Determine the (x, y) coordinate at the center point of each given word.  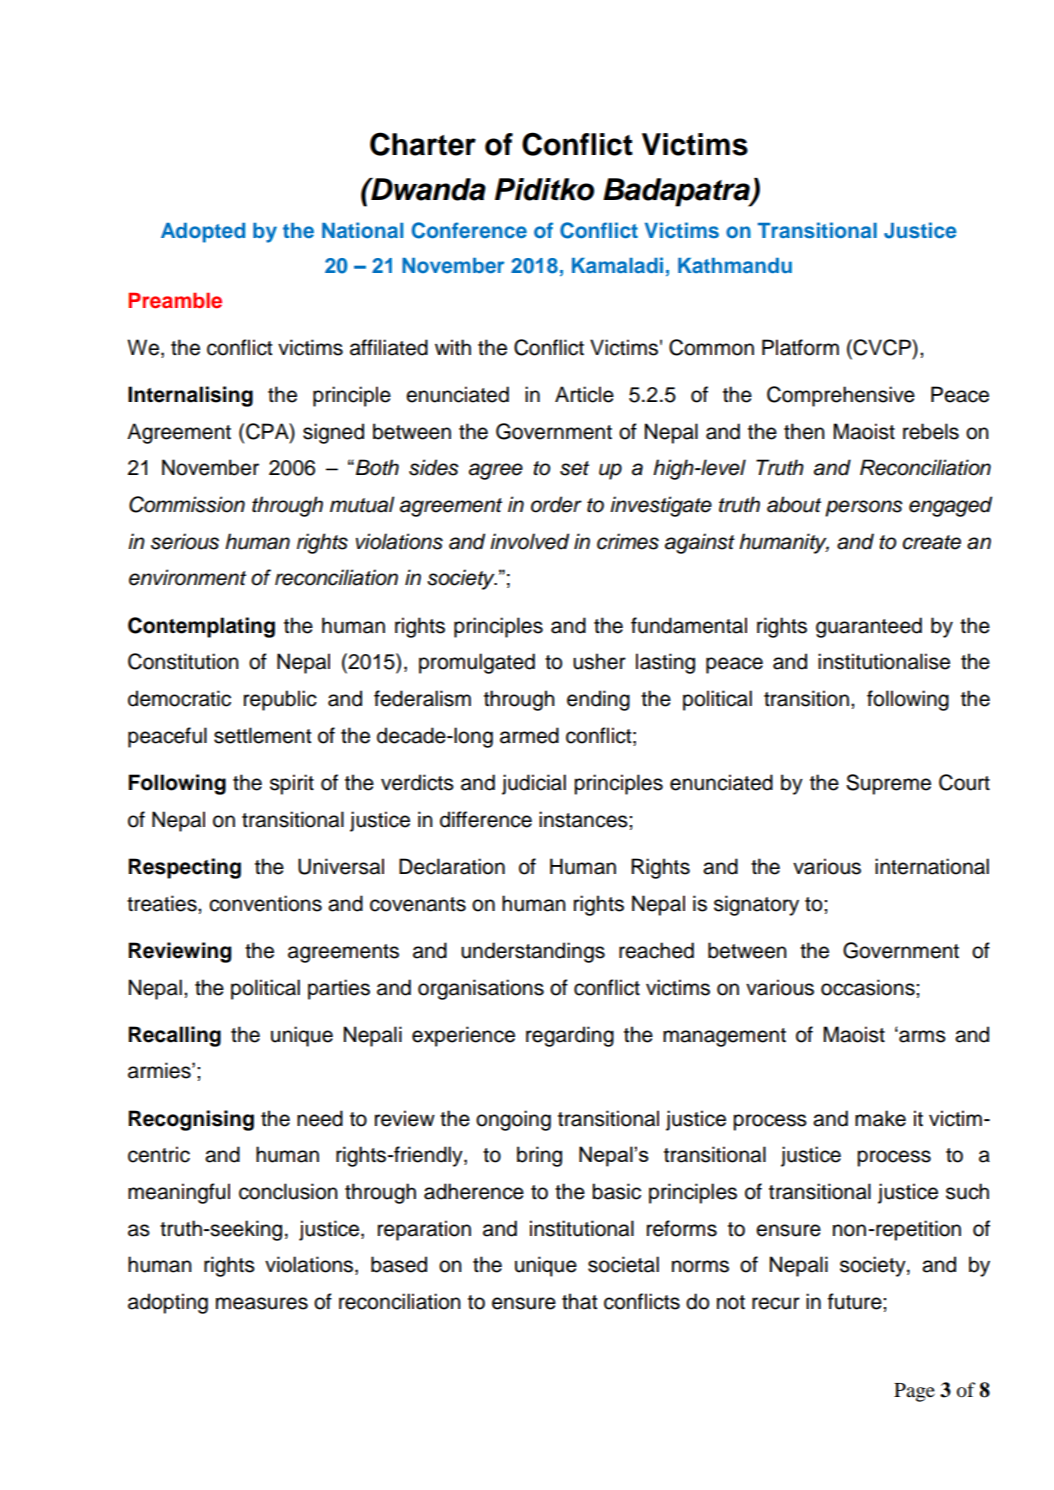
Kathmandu (735, 265)
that (579, 1301)
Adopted (203, 233)
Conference (469, 230)
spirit (292, 784)
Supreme (888, 784)
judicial (534, 784)
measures (262, 1303)
